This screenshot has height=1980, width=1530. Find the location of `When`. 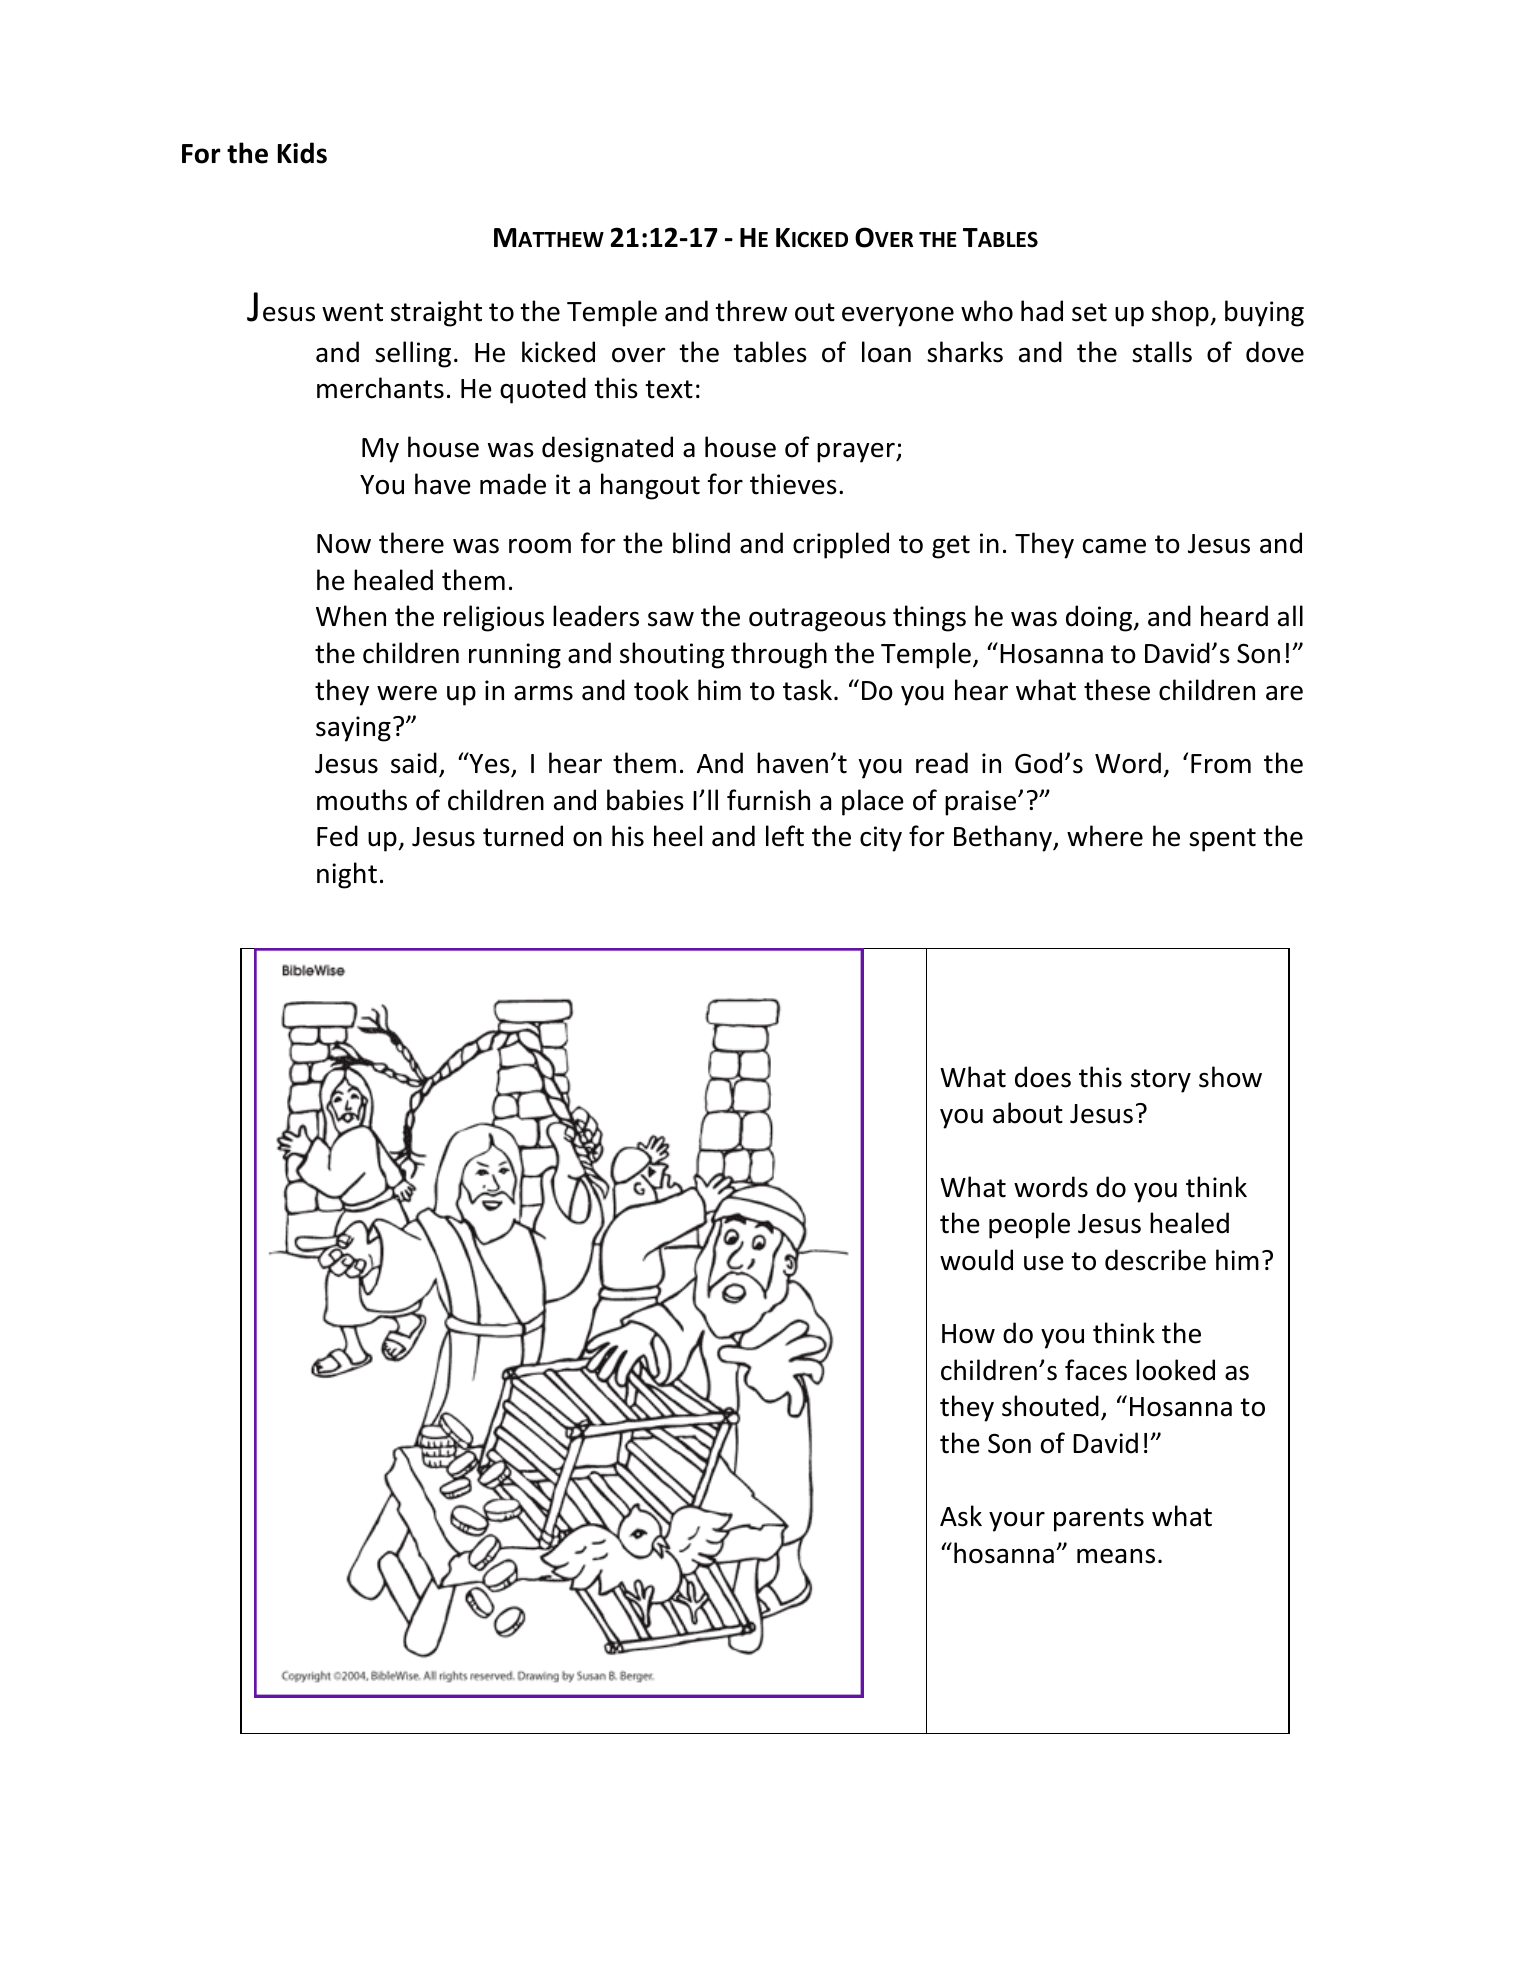

When is located at coordinates (351, 616).
